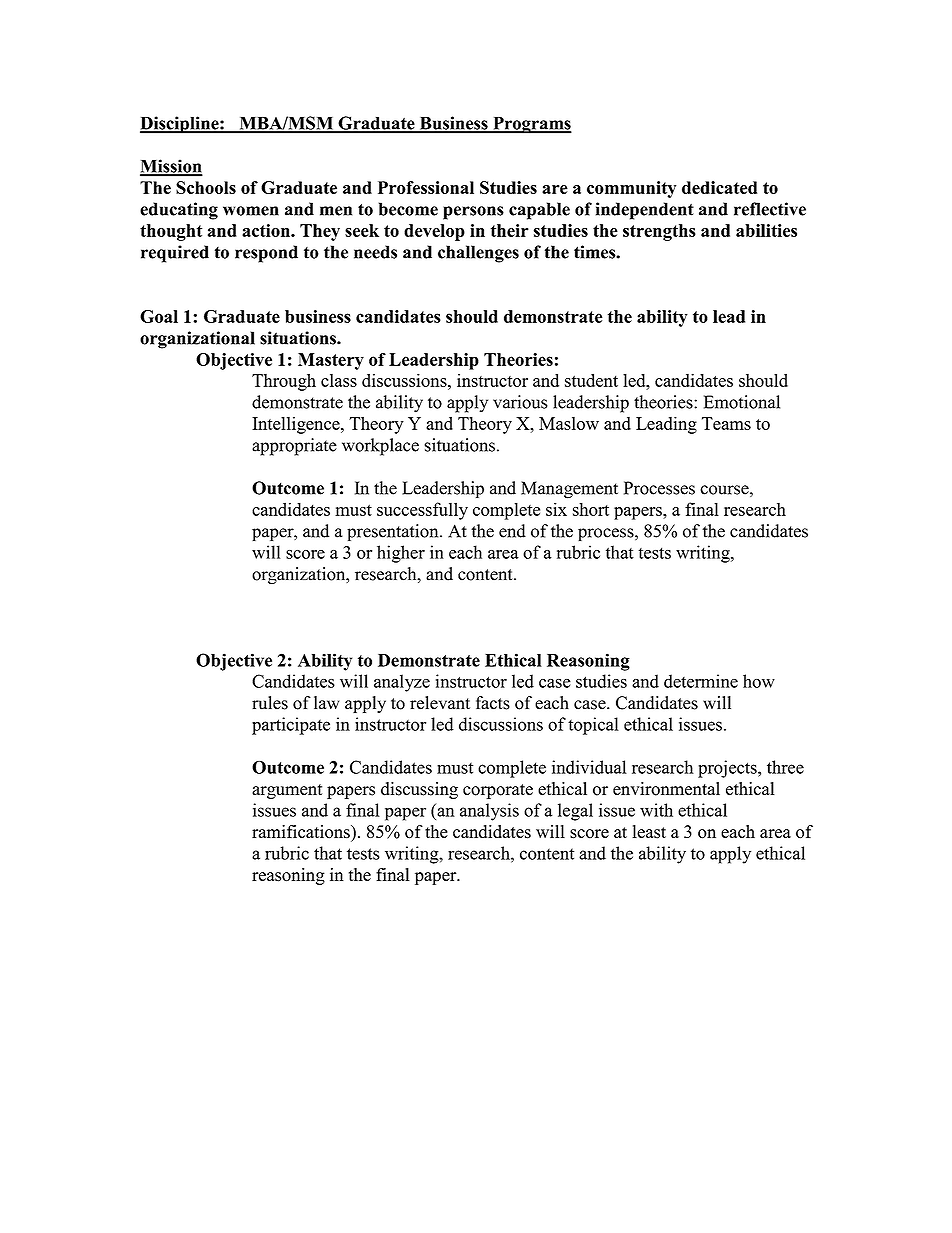 The width and height of the screenshot is (952, 1233). I want to click on Teams, so click(726, 423).
